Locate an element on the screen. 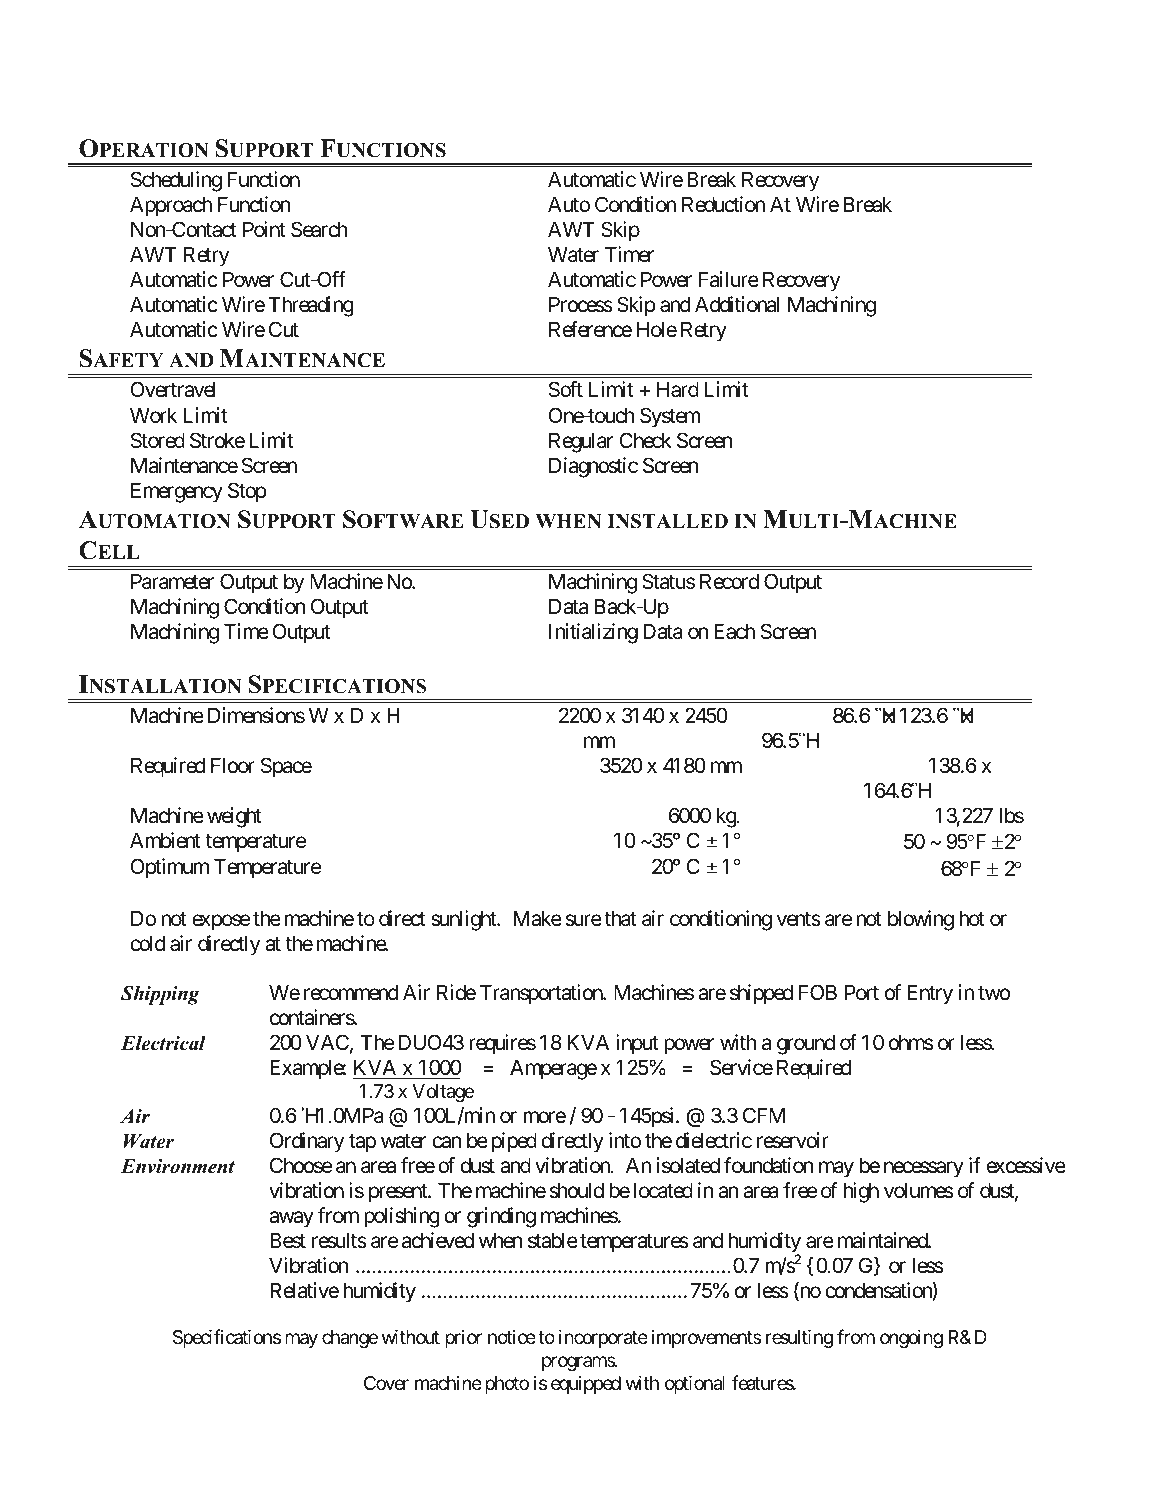  Each is located at coordinates (734, 631).
